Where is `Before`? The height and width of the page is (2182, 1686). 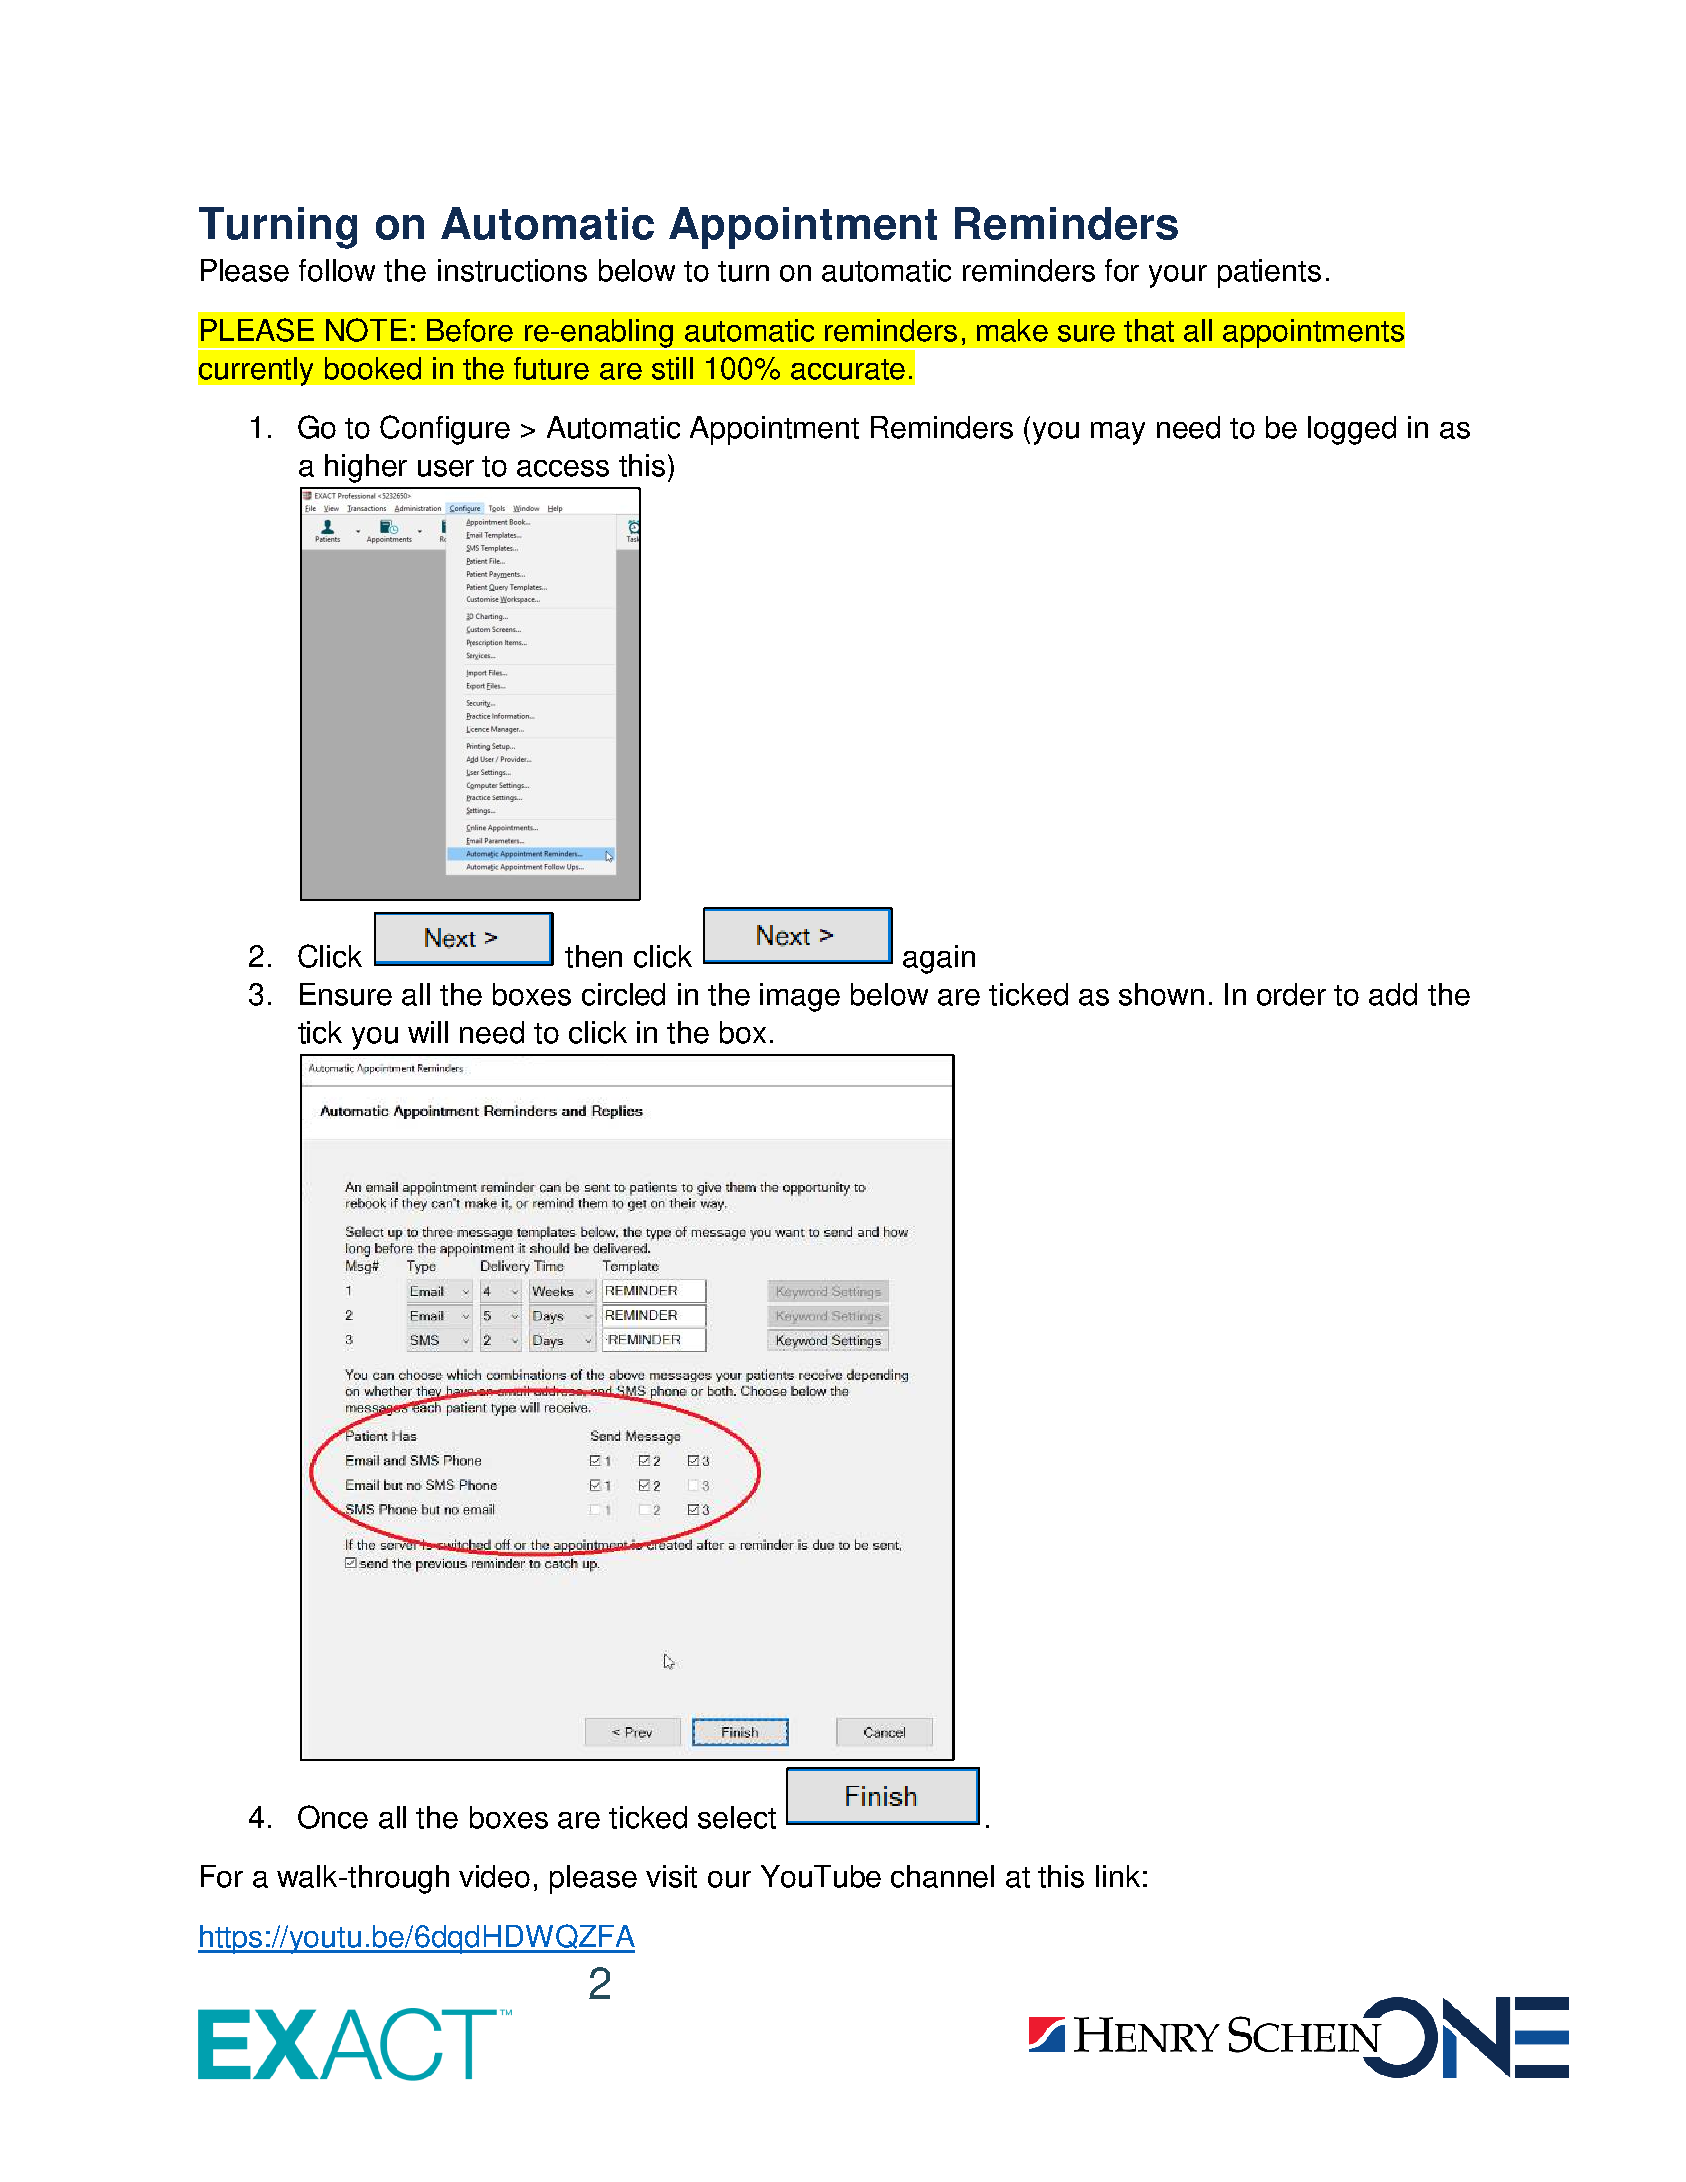 Before is located at coordinates (470, 330).
